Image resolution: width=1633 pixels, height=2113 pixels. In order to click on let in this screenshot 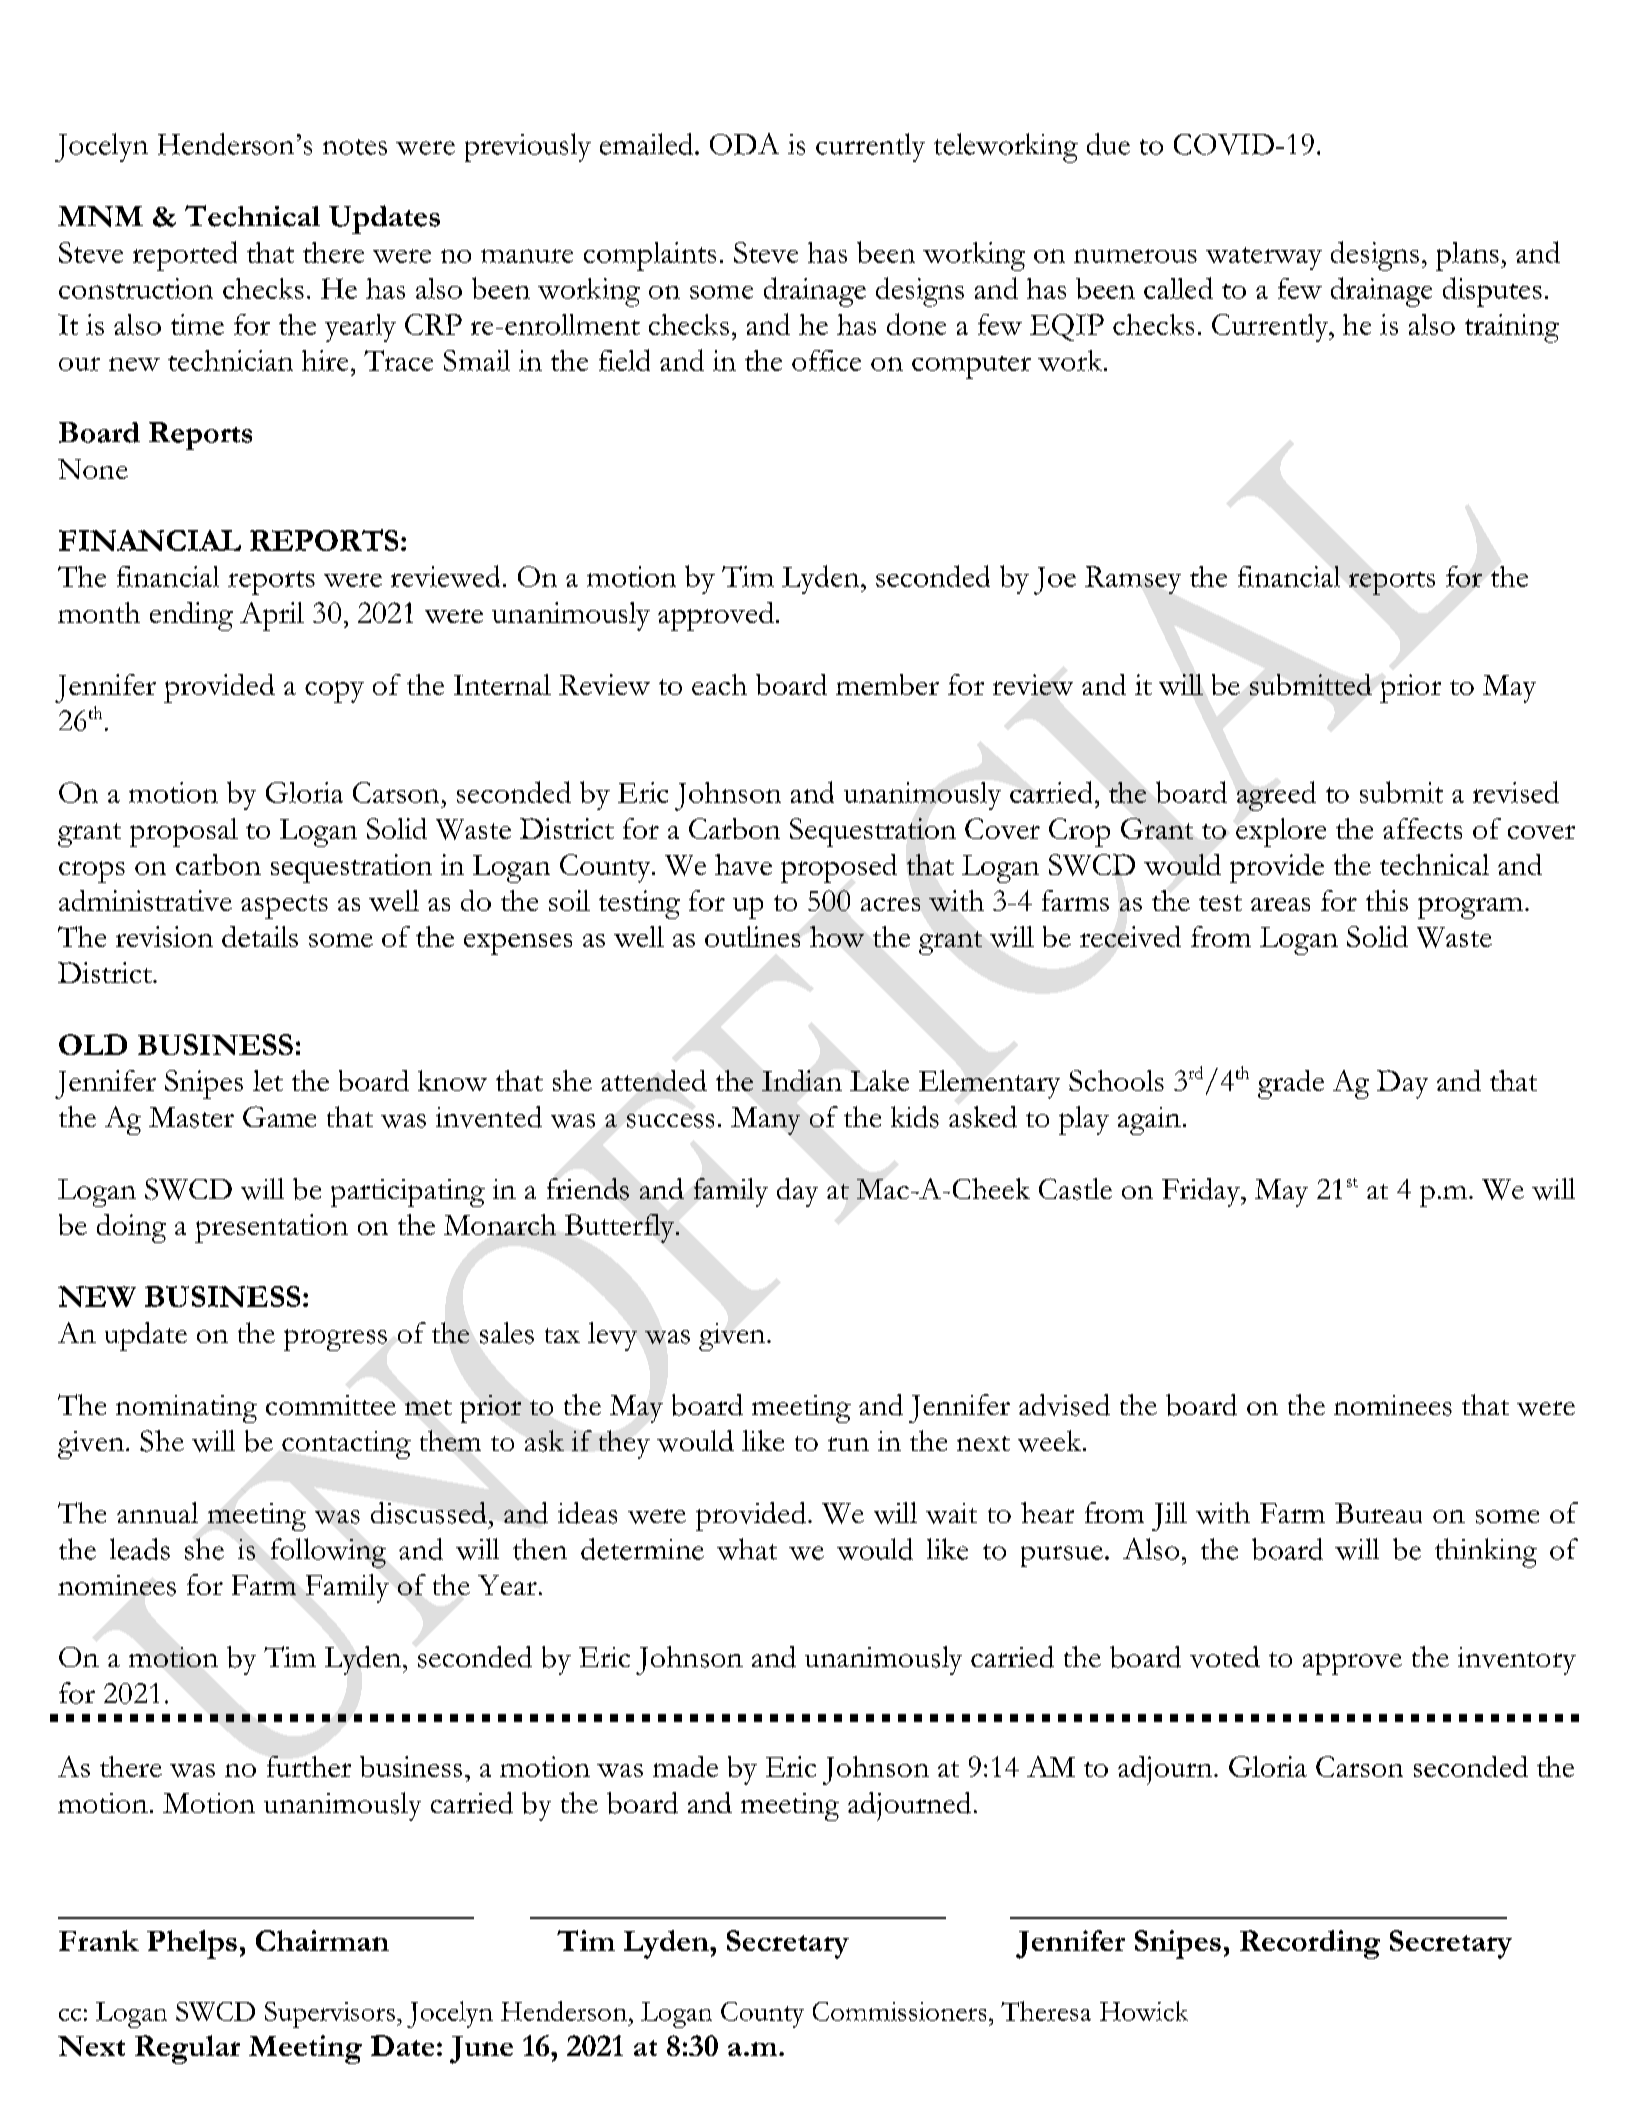, I will do `click(268, 1080)`.
